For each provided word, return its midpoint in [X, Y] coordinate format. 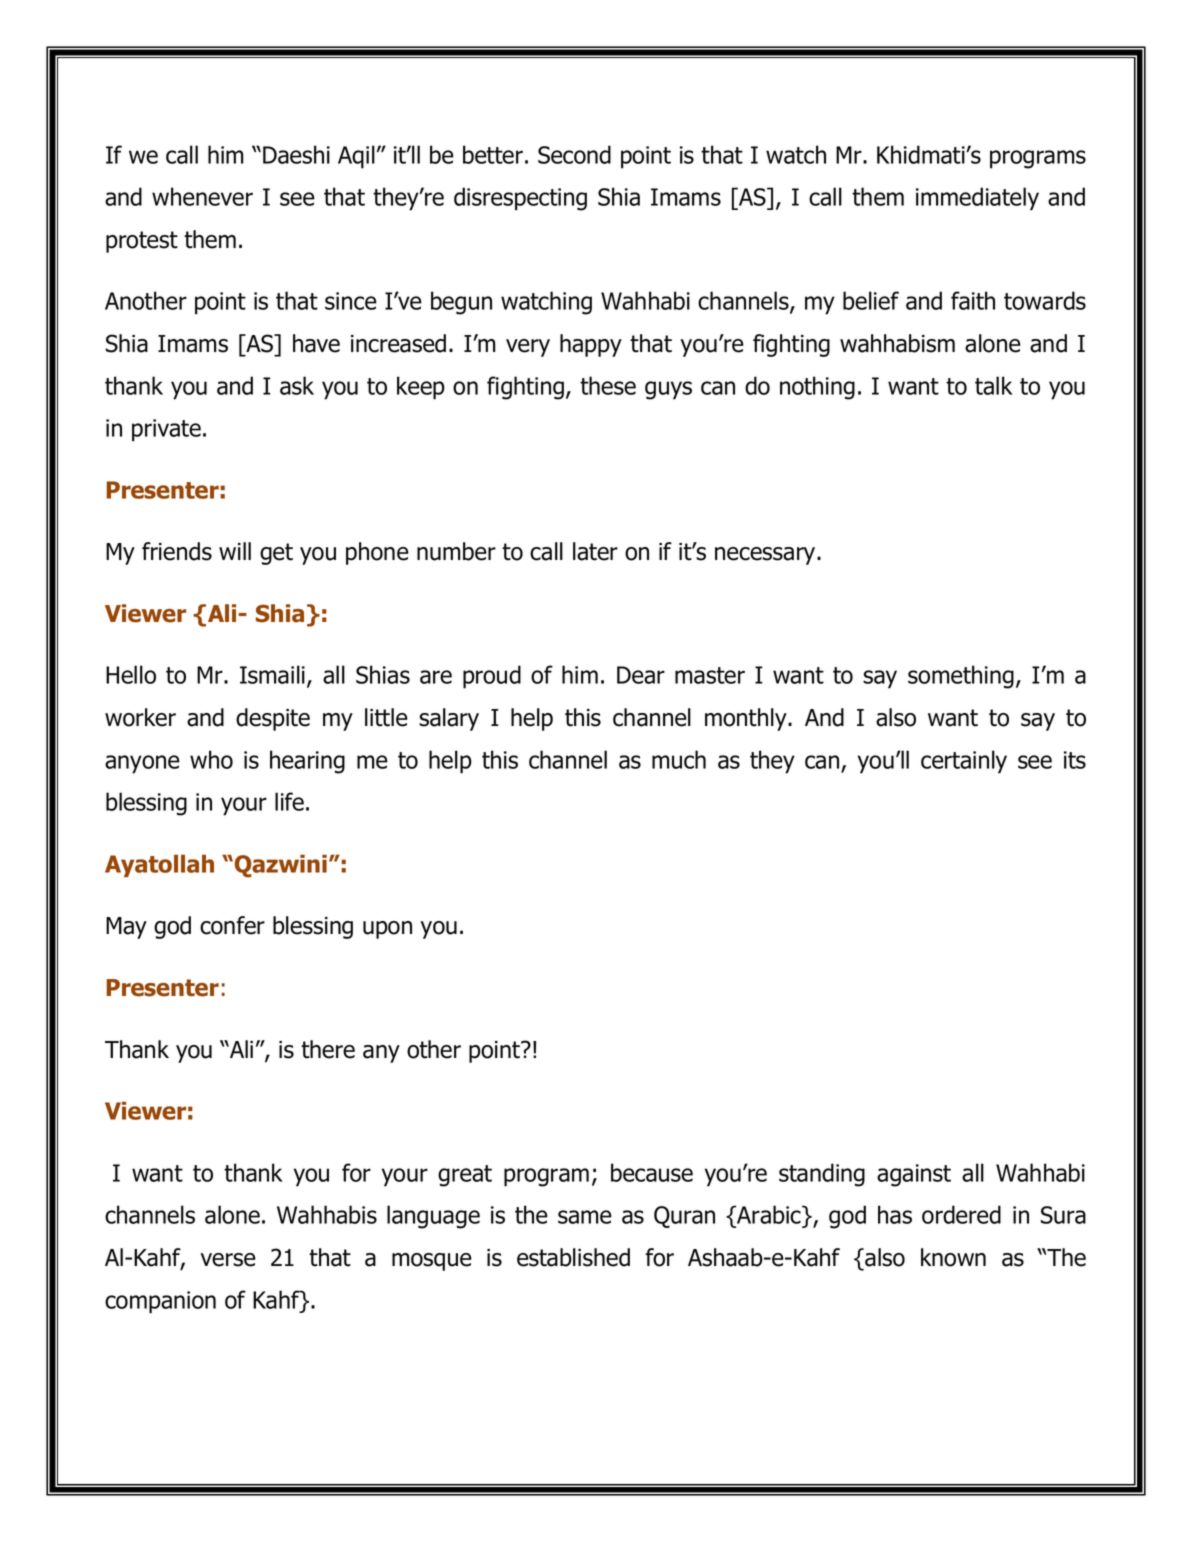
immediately [977, 199]
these [608, 385]
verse [228, 1260]
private [166, 430]
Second [574, 154]
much [679, 759]
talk [994, 385]
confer [232, 925]
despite [273, 719]
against [914, 1175]
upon [387, 930]
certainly [964, 762]
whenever [202, 196]
